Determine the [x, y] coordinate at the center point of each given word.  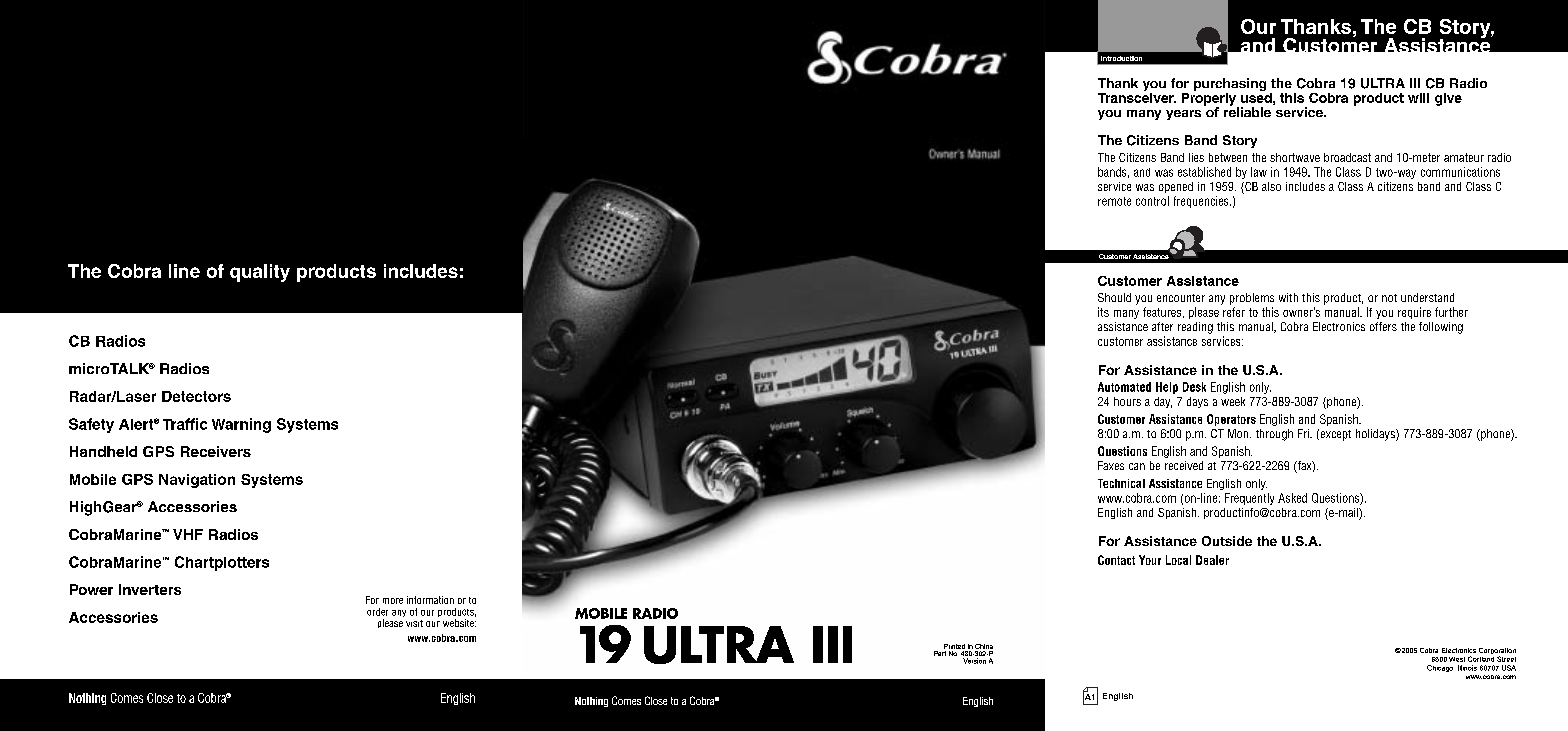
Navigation [197, 481]
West [1457, 659]
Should [1114, 297]
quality [260, 273]
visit [414, 623]
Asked [1292, 498]
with [1288, 297]
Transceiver [1137, 96]
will [1418, 98]
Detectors [196, 396]
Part [940, 653]
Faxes [1111, 465]
